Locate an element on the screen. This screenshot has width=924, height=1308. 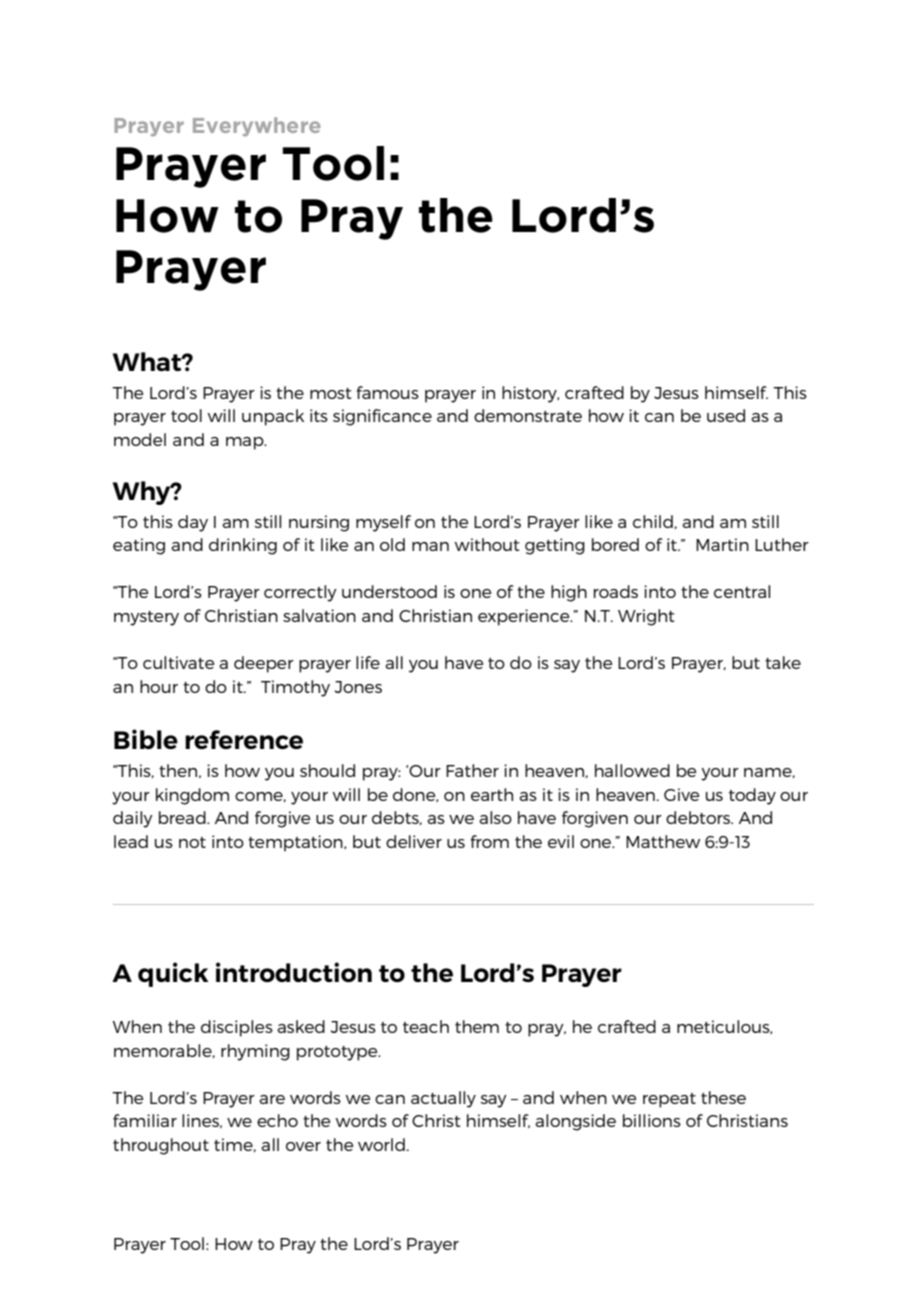
throughout is located at coordinates (161, 1146).
